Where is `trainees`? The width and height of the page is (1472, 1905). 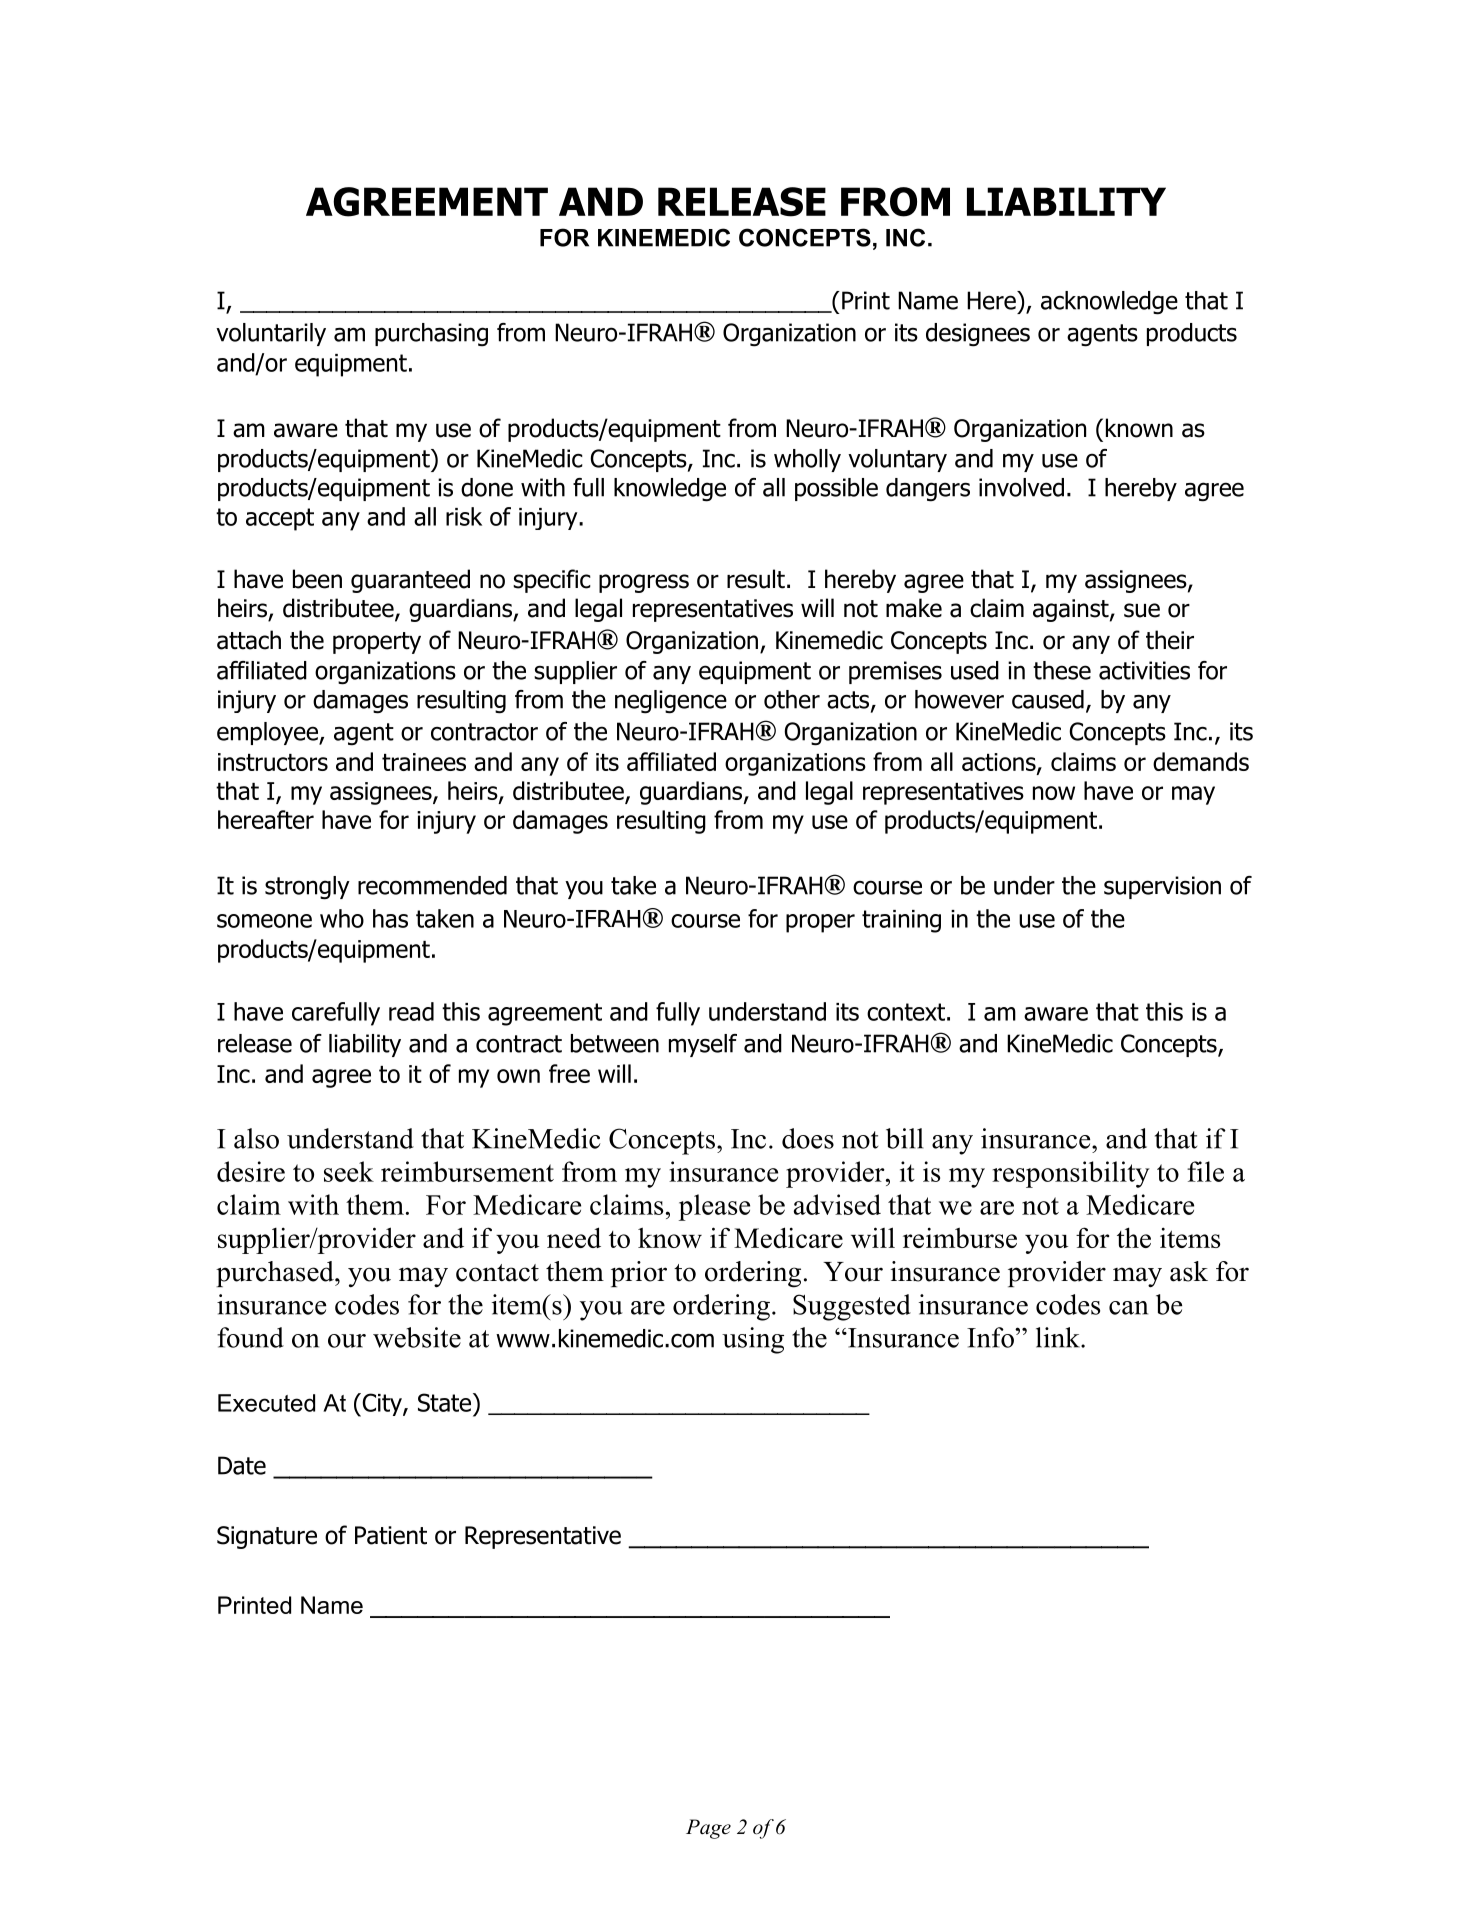 trainees is located at coordinates (424, 762).
